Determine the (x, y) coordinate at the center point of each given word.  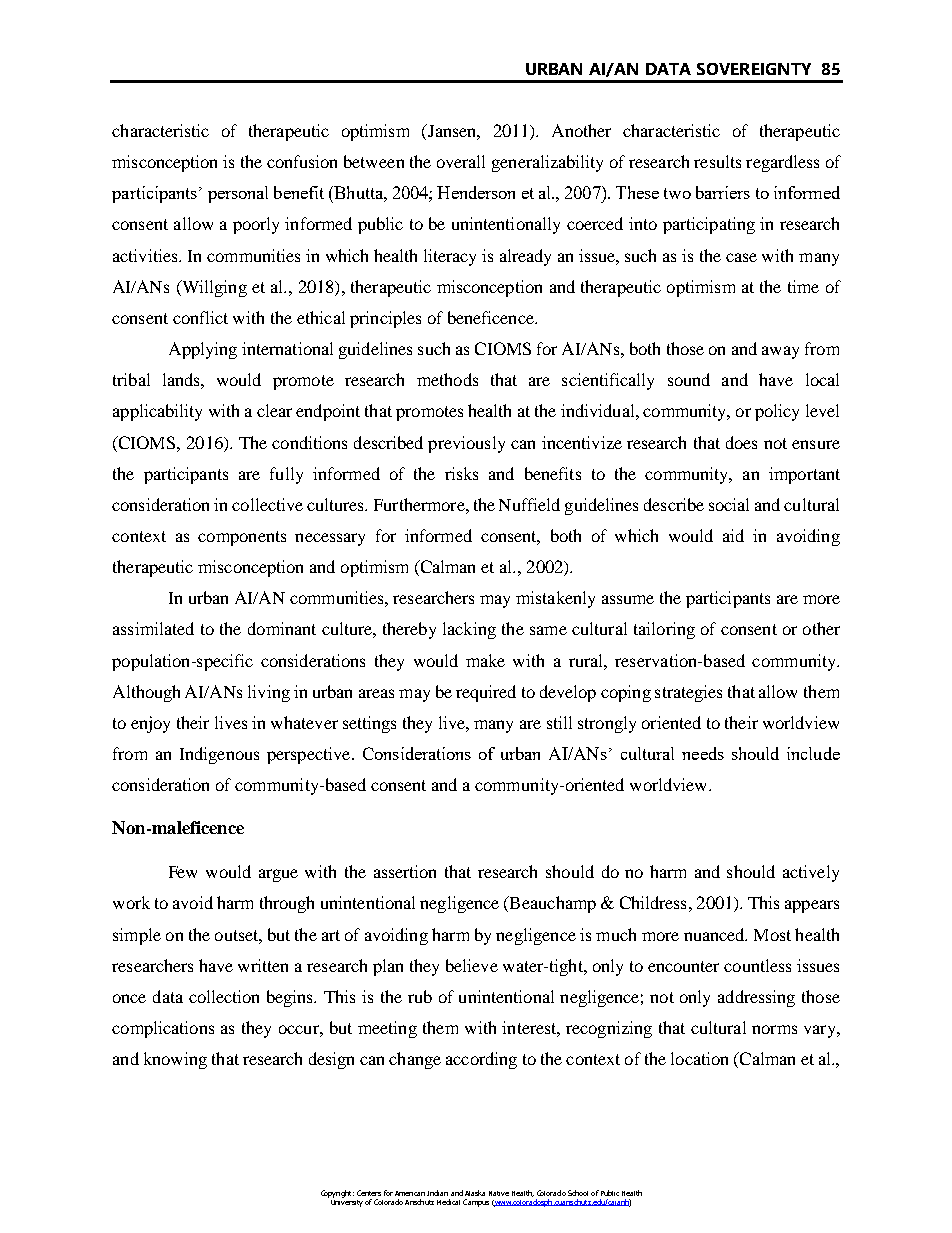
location (699, 1058)
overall (461, 161)
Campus (476, 1203)
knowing (175, 1060)
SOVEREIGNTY (754, 69)
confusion (302, 161)
